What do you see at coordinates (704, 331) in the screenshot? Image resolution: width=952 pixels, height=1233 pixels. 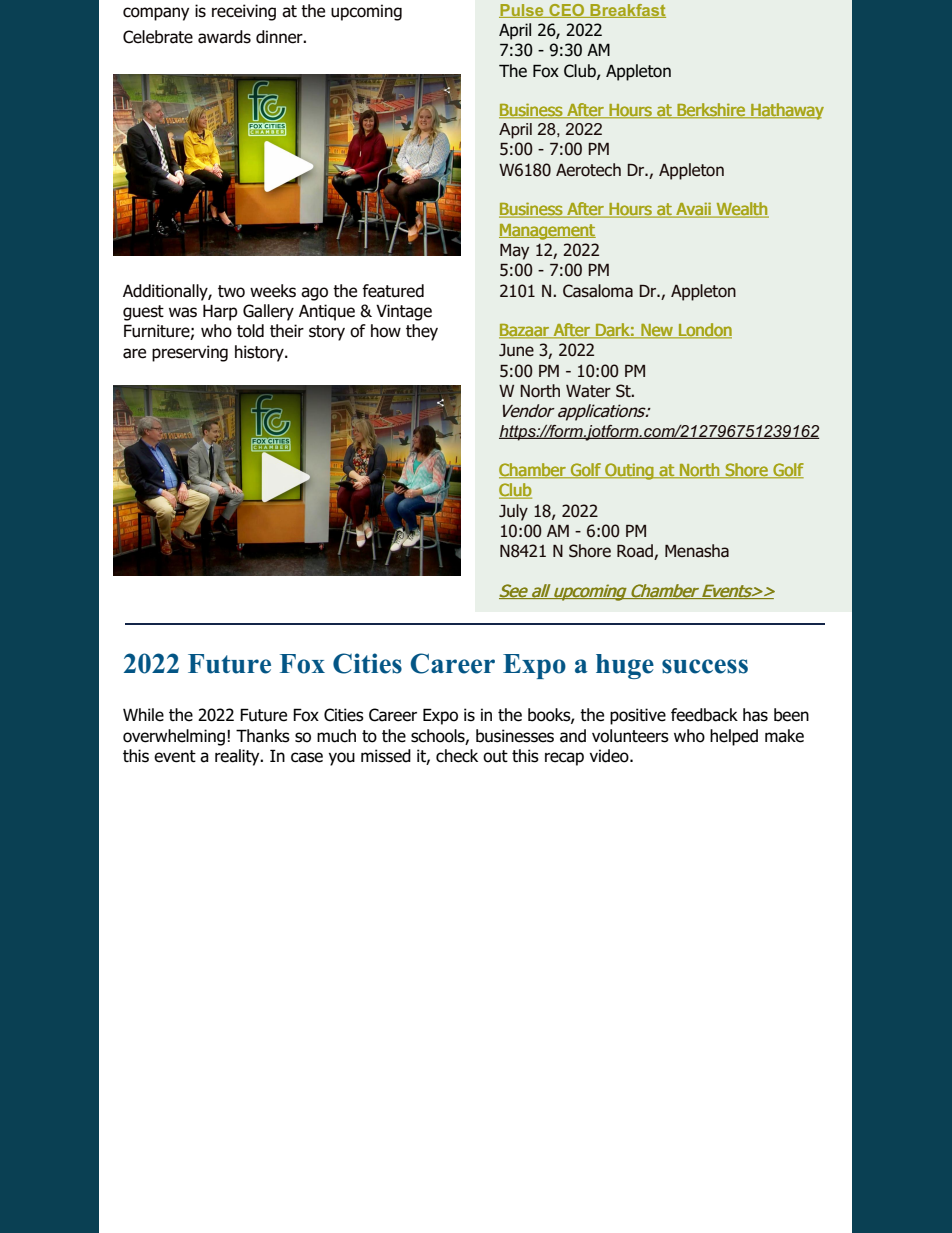 I see `London` at bounding box center [704, 331].
